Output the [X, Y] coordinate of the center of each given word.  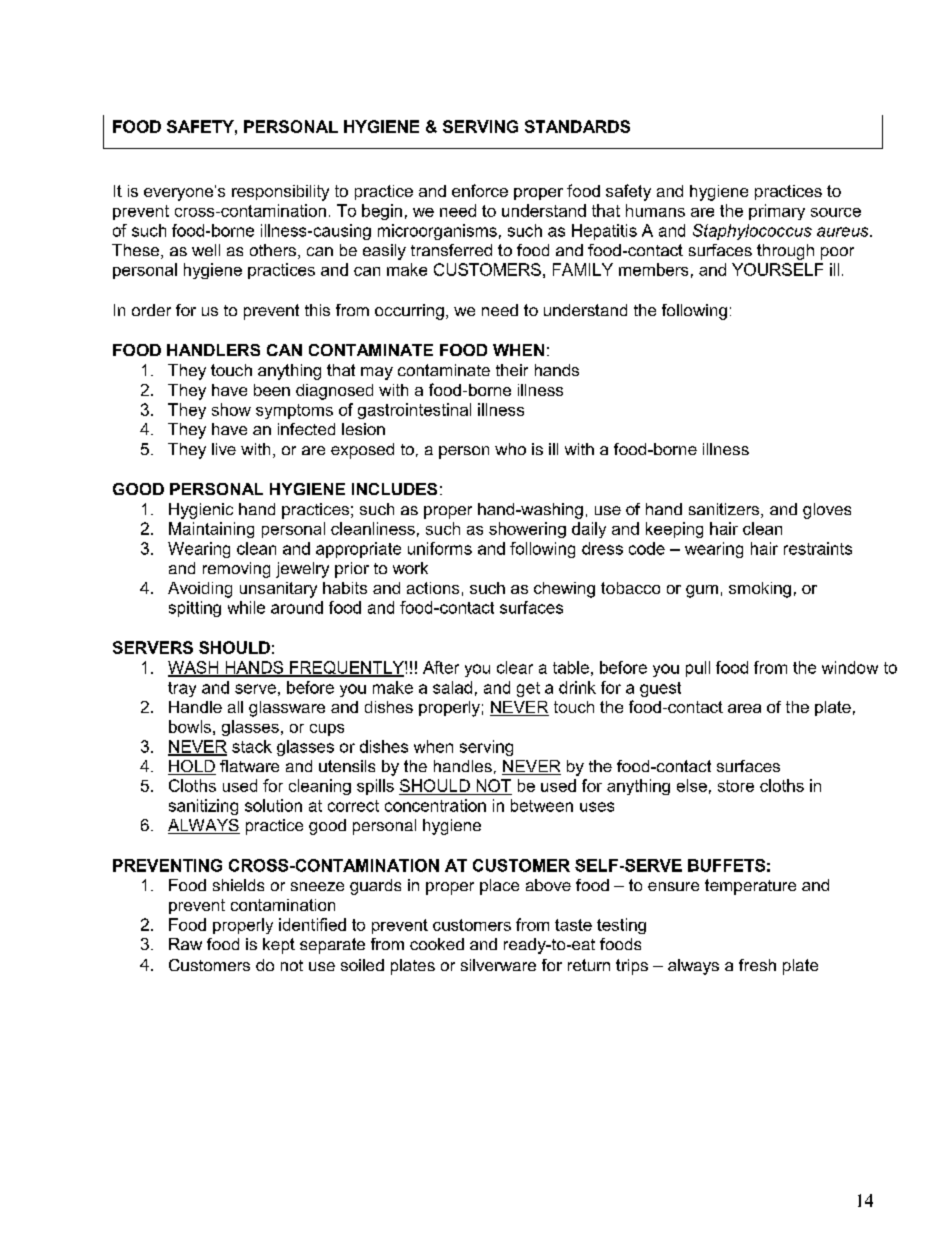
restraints [818, 548]
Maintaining [211, 530]
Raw [185, 944]
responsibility [280, 193]
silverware [498, 965]
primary [777, 212]
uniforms [440, 548]
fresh [757, 965]
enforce [480, 190]
